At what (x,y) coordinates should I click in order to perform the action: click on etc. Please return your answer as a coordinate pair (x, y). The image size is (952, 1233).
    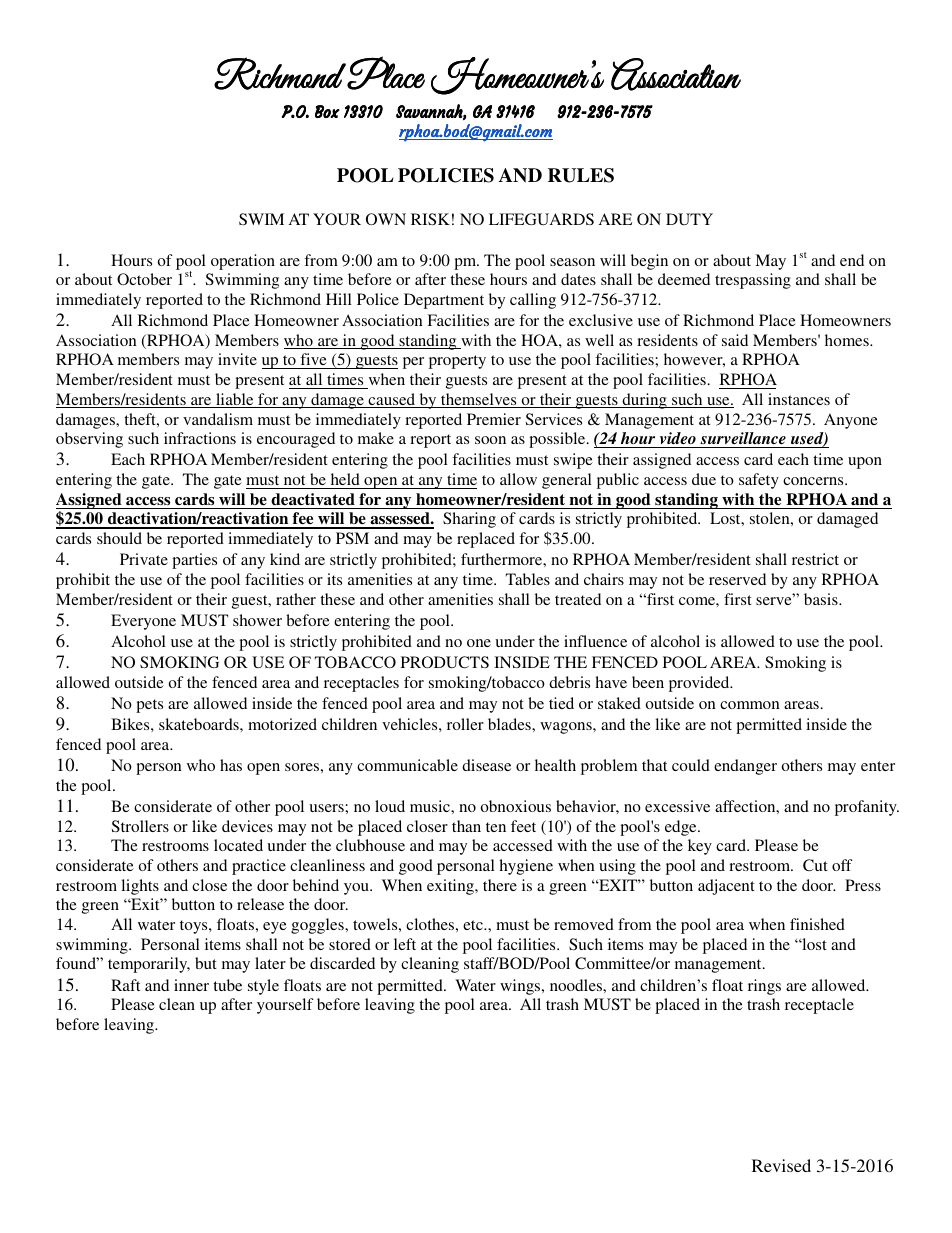
    Looking at the image, I should click on (474, 925).
